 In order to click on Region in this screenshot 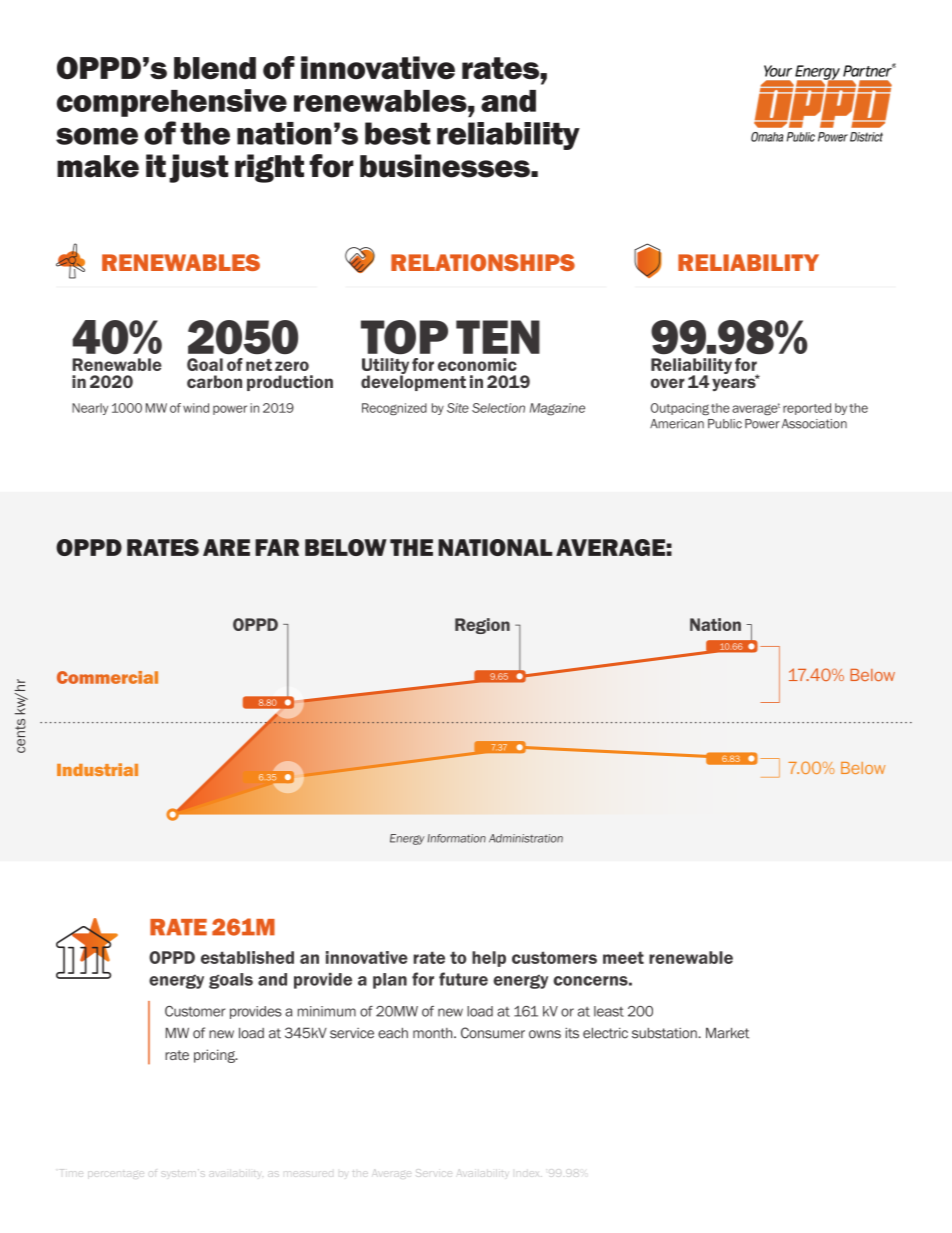, I will do `click(482, 626)`.
